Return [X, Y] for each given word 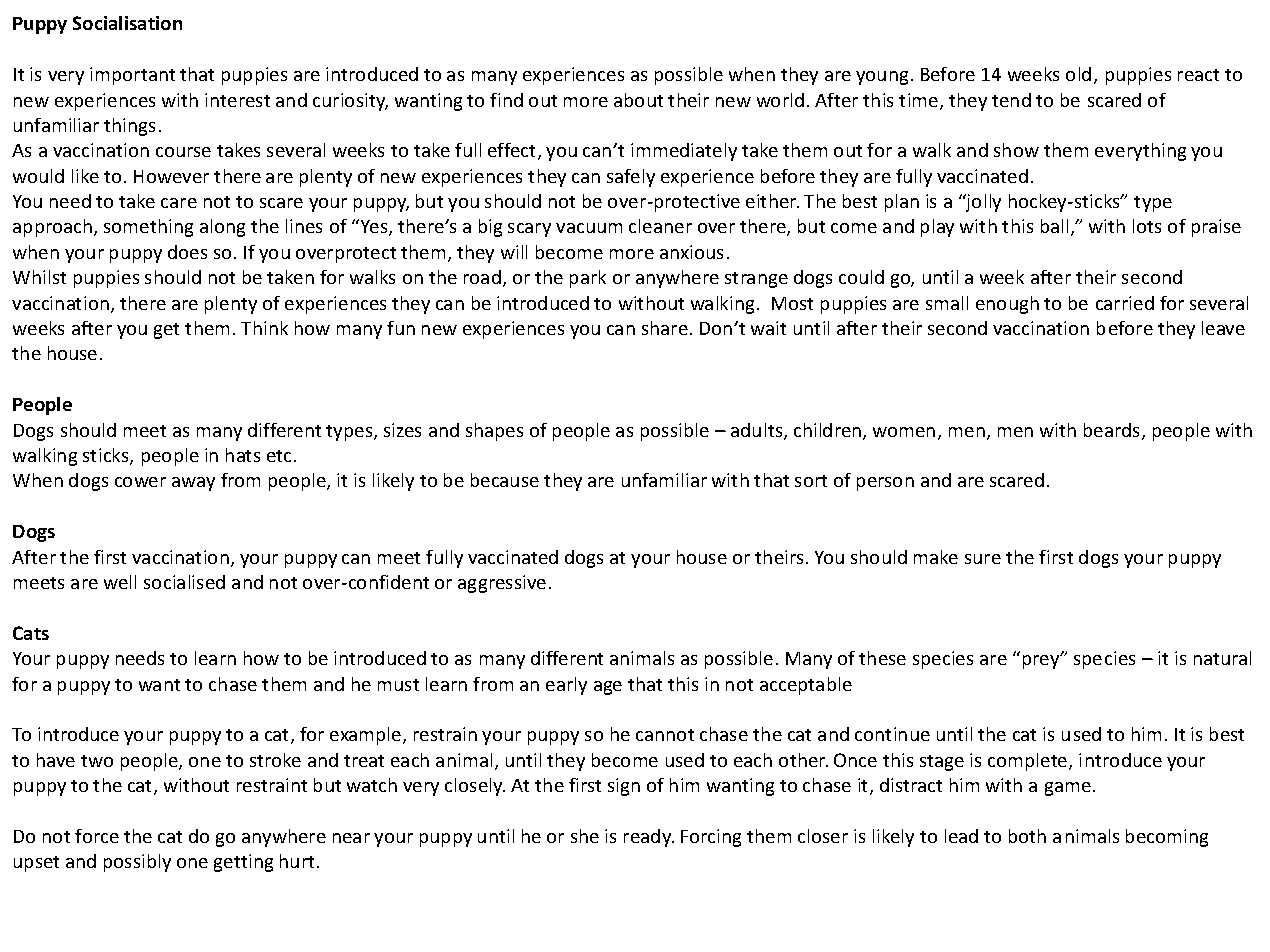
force [97, 836]
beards [1113, 431]
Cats [31, 633]
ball [1054, 226]
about [638, 100]
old [1078, 74]
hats [243, 455]
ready [649, 838]
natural [1222, 658]
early [566, 686]
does [187, 252]
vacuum [589, 228]
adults [758, 431]
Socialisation [127, 23]
